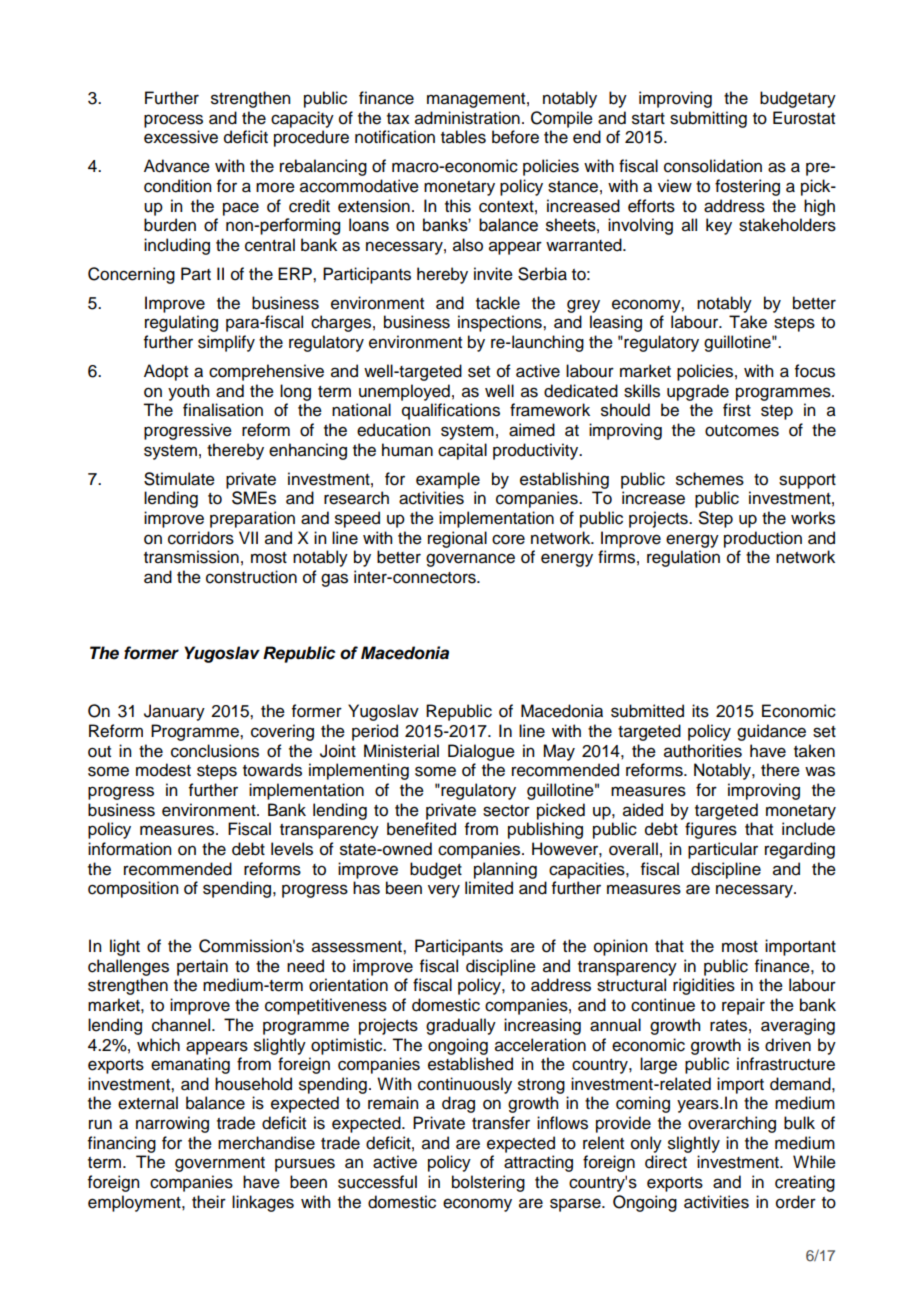 The width and height of the screenshot is (924, 1308). I want to click on consolidation, so click(713, 166).
